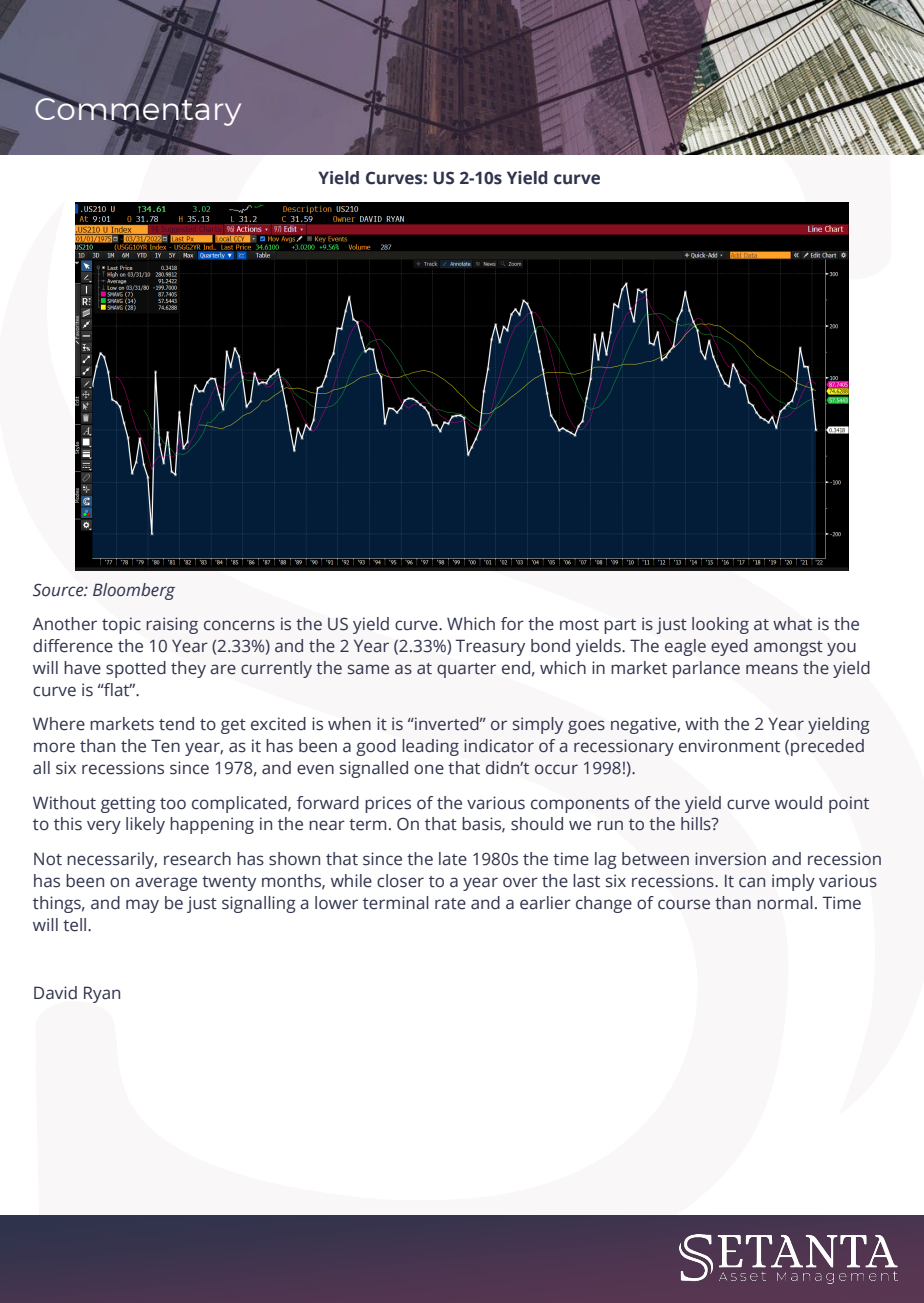 This screenshot has height=1303, width=924. What do you see at coordinates (772, 669) in the screenshot?
I see `means` at bounding box center [772, 669].
